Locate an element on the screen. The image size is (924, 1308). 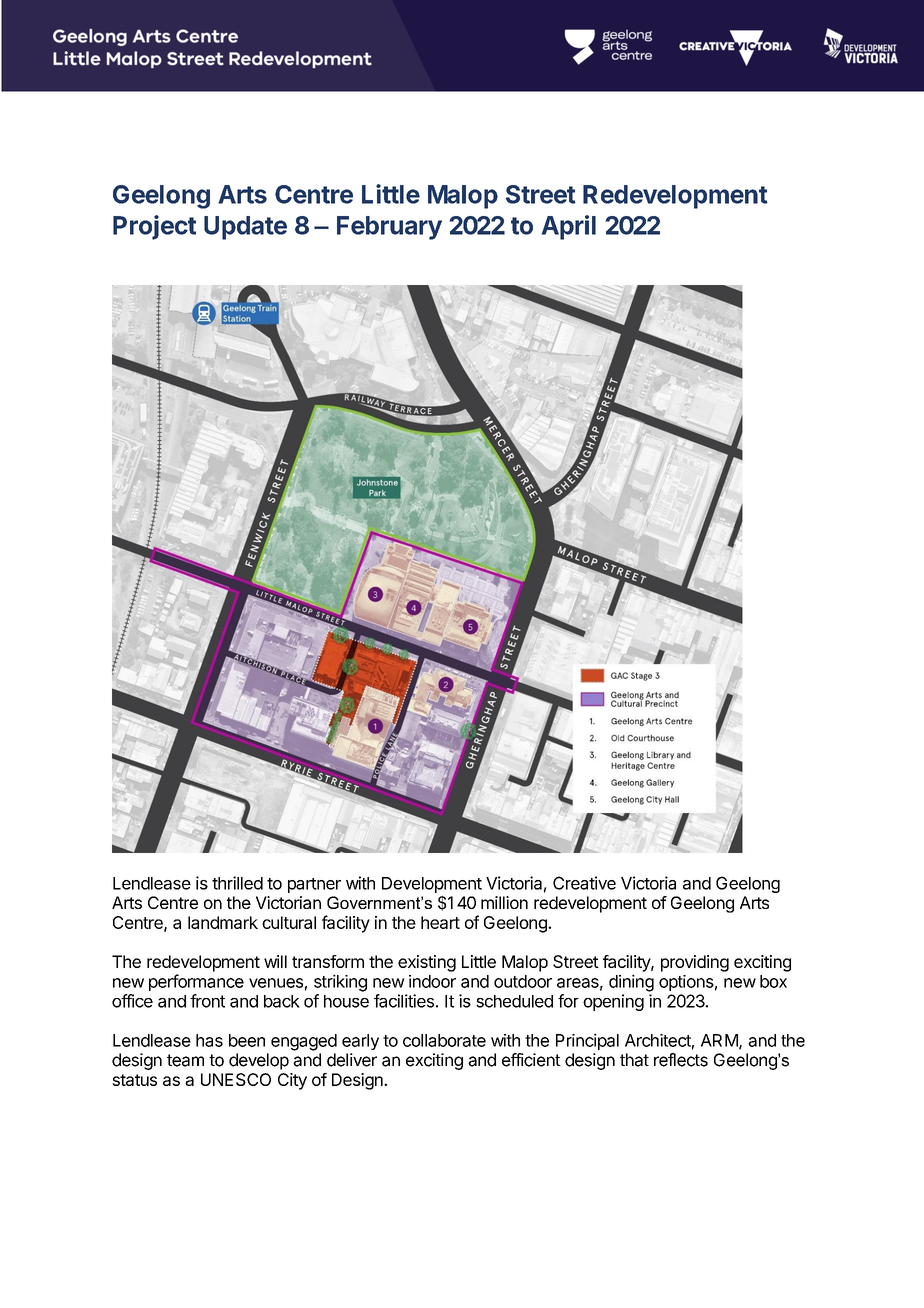
Creative is located at coordinates (584, 883).
